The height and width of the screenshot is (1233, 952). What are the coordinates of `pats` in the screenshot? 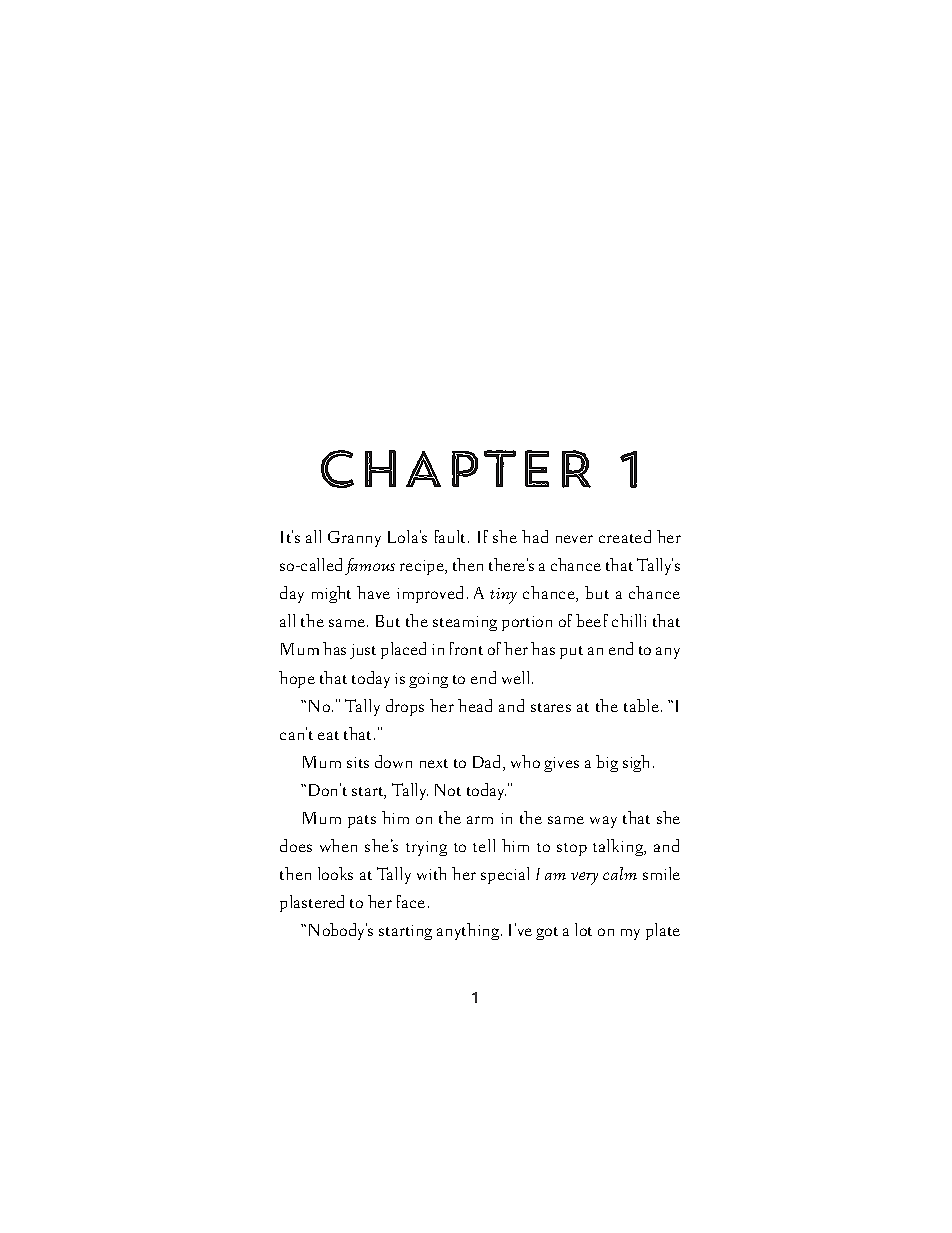 It's located at (362, 821).
